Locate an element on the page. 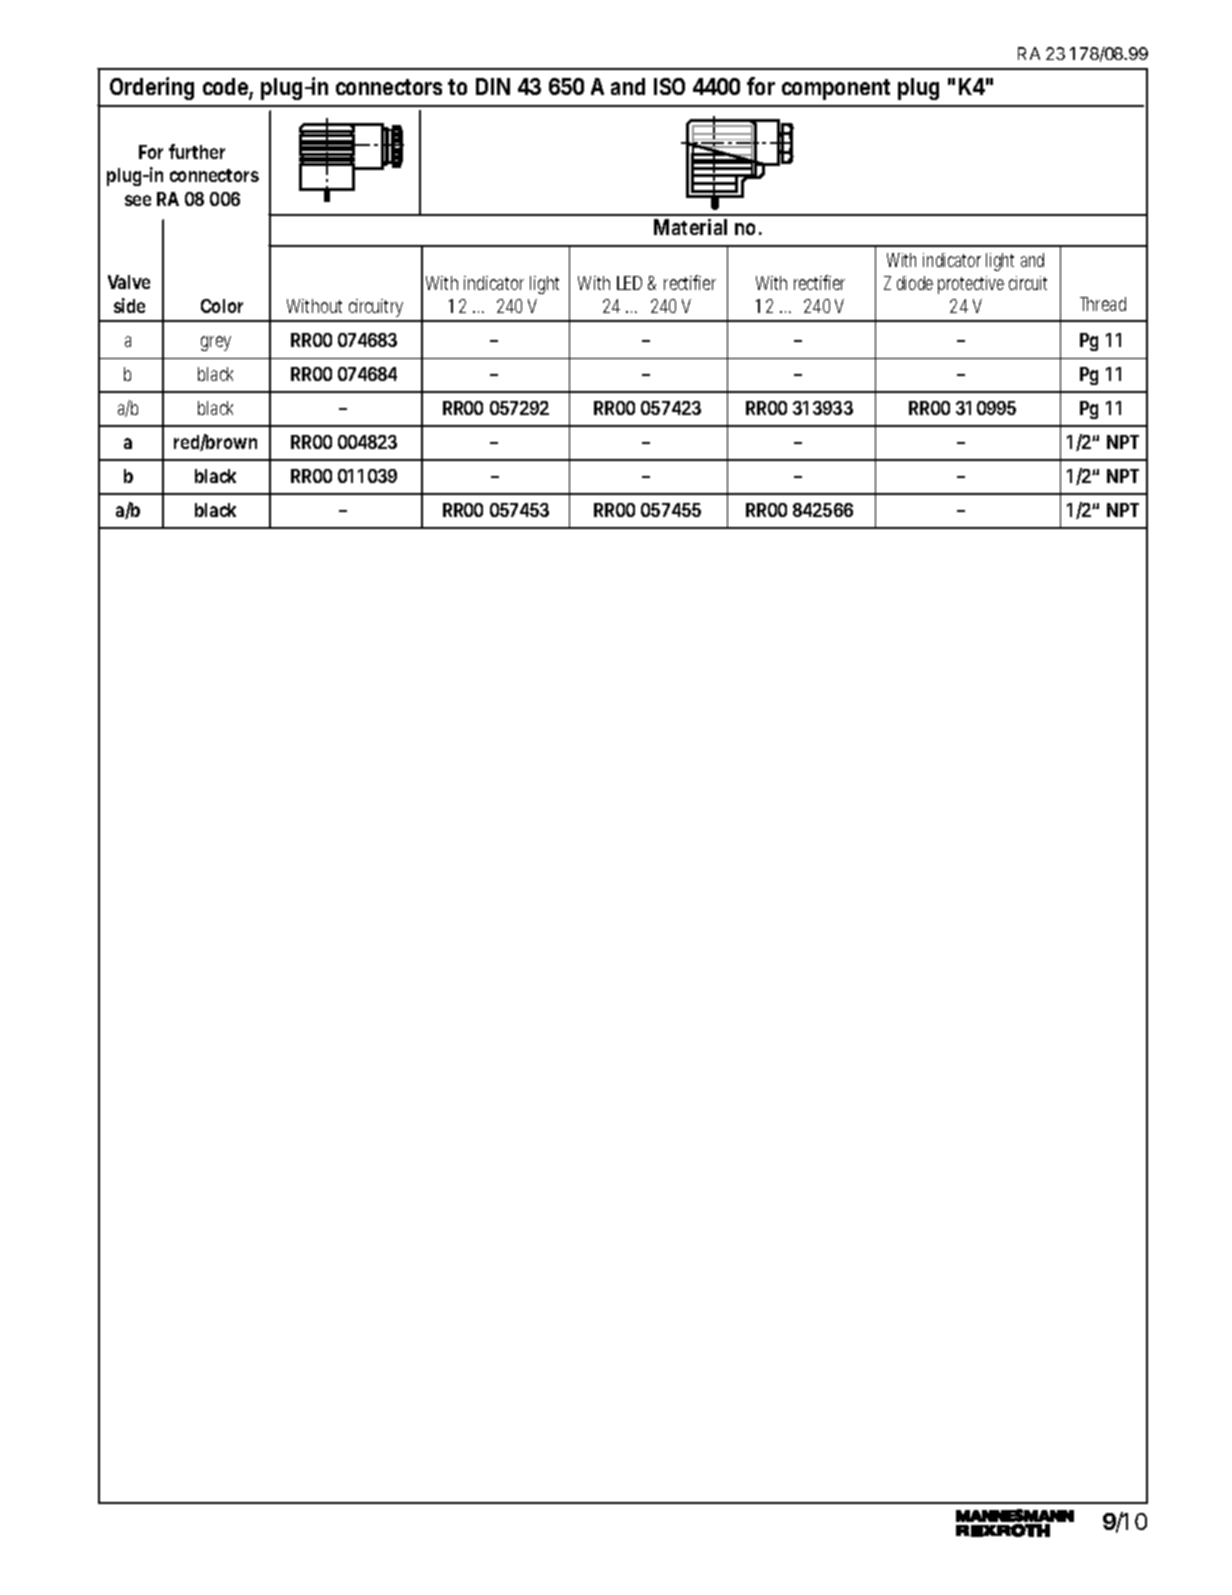  diode is located at coordinates (915, 283).
